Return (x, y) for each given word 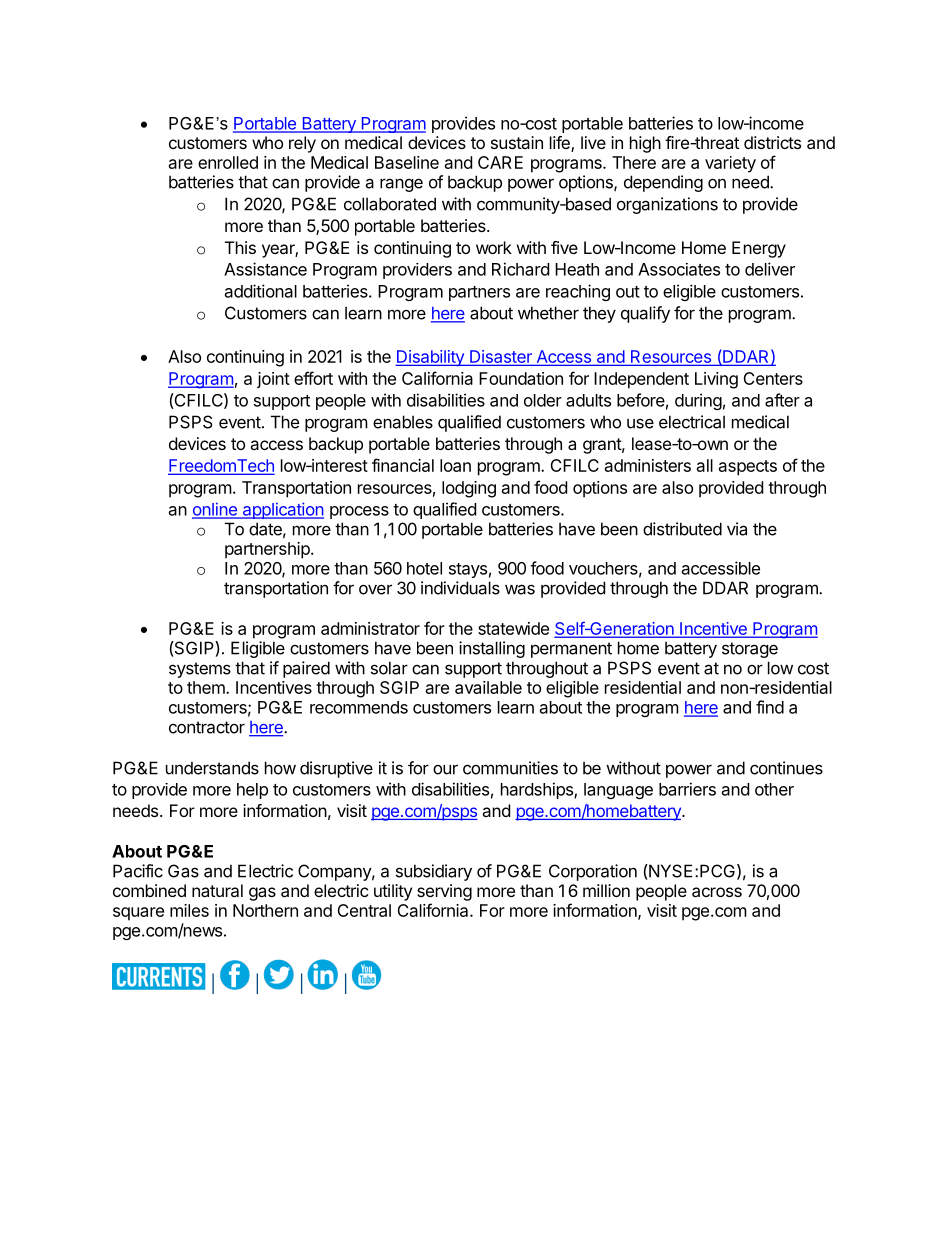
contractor (207, 727)
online (215, 510)
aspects (748, 468)
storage (750, 650)
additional (261, 291)
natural (217, 890)
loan (455, 465)
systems (200, 670)
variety (730, 164)
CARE (500, 162)
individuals (460, 588)
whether (548, 313)
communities (510, 768)
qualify (645, 314)
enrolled (228, 162)
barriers (687, 789)
